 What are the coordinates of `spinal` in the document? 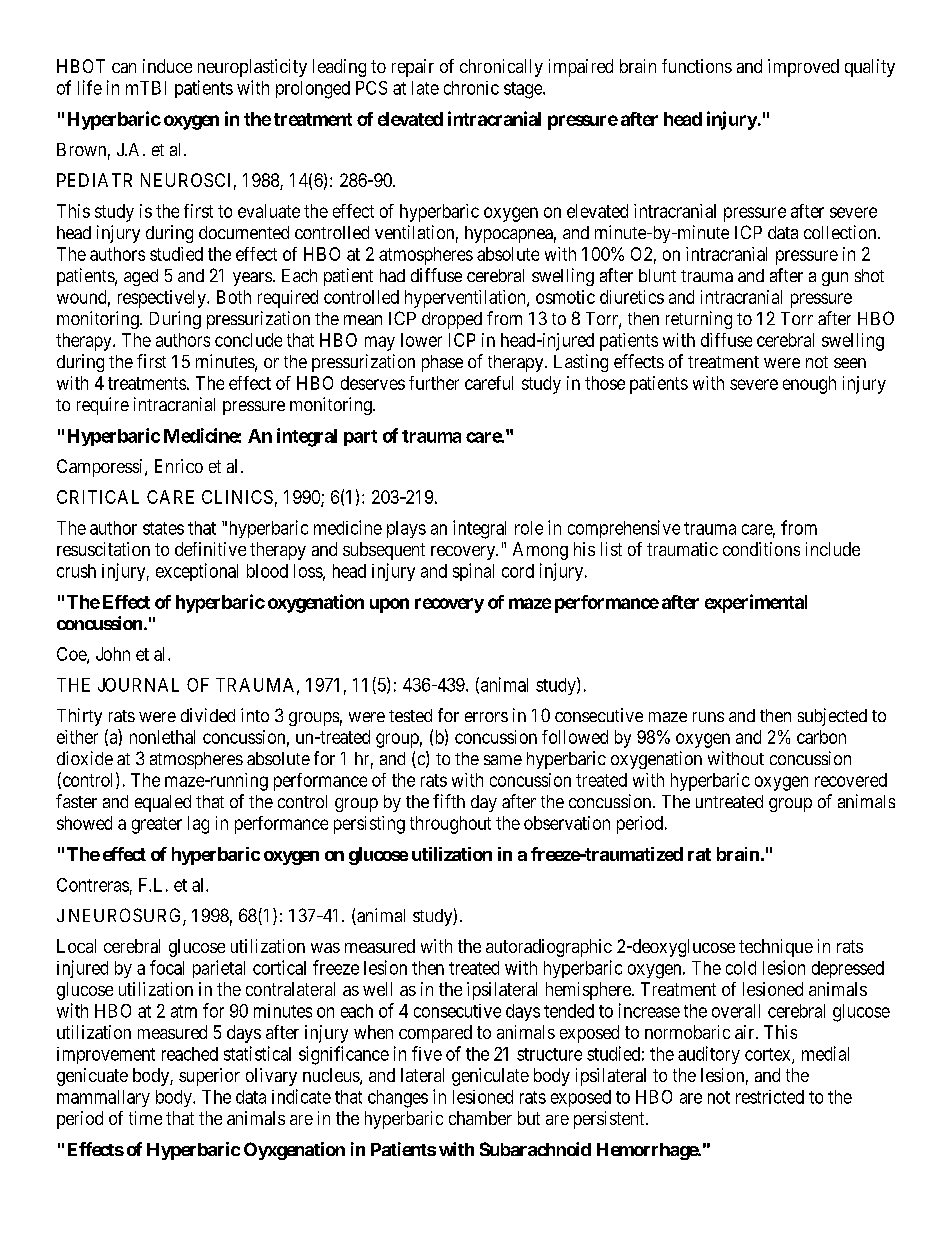 It's located at (473, 572).
